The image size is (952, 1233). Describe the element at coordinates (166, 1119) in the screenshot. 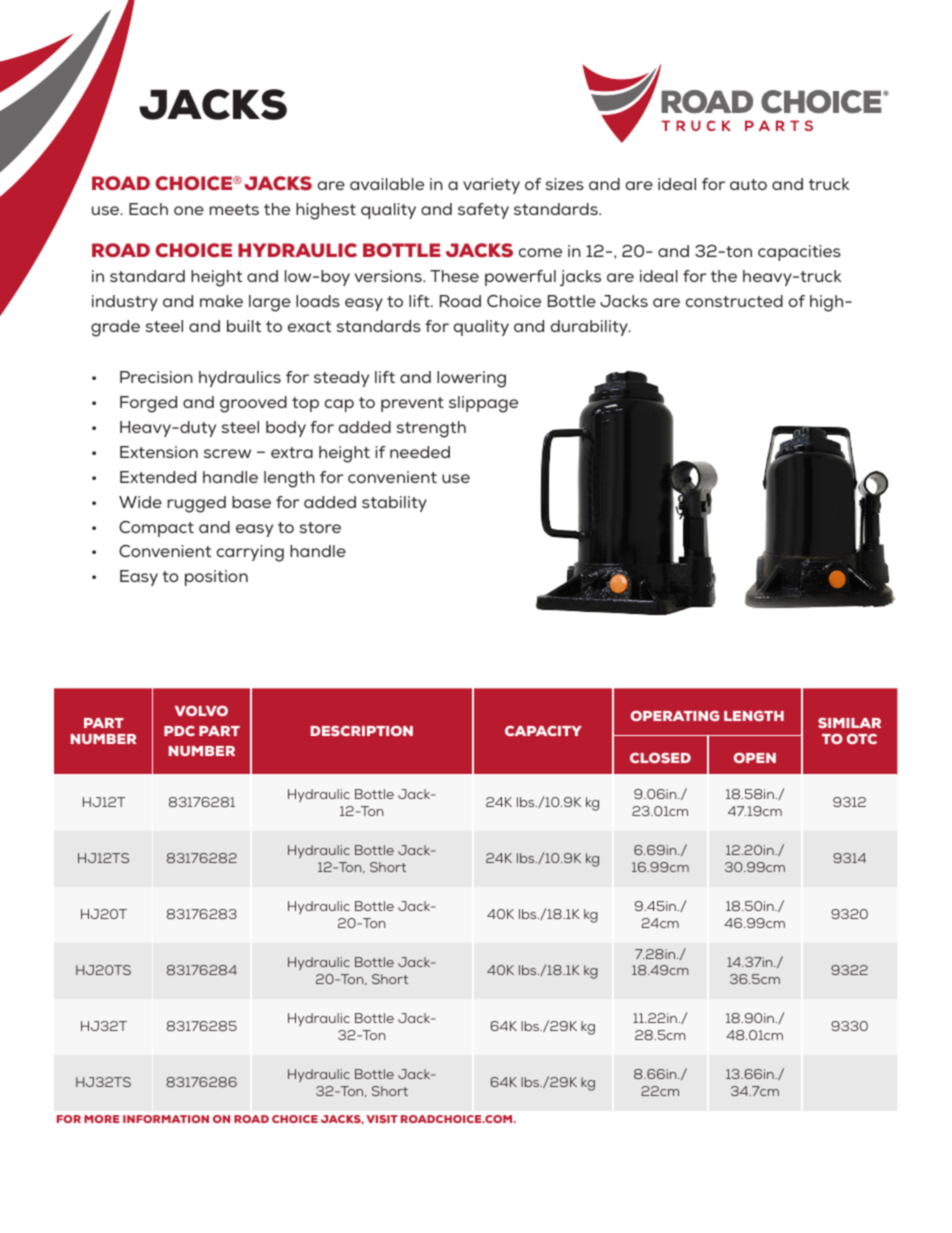

I see `INFORMATION` at that location.
